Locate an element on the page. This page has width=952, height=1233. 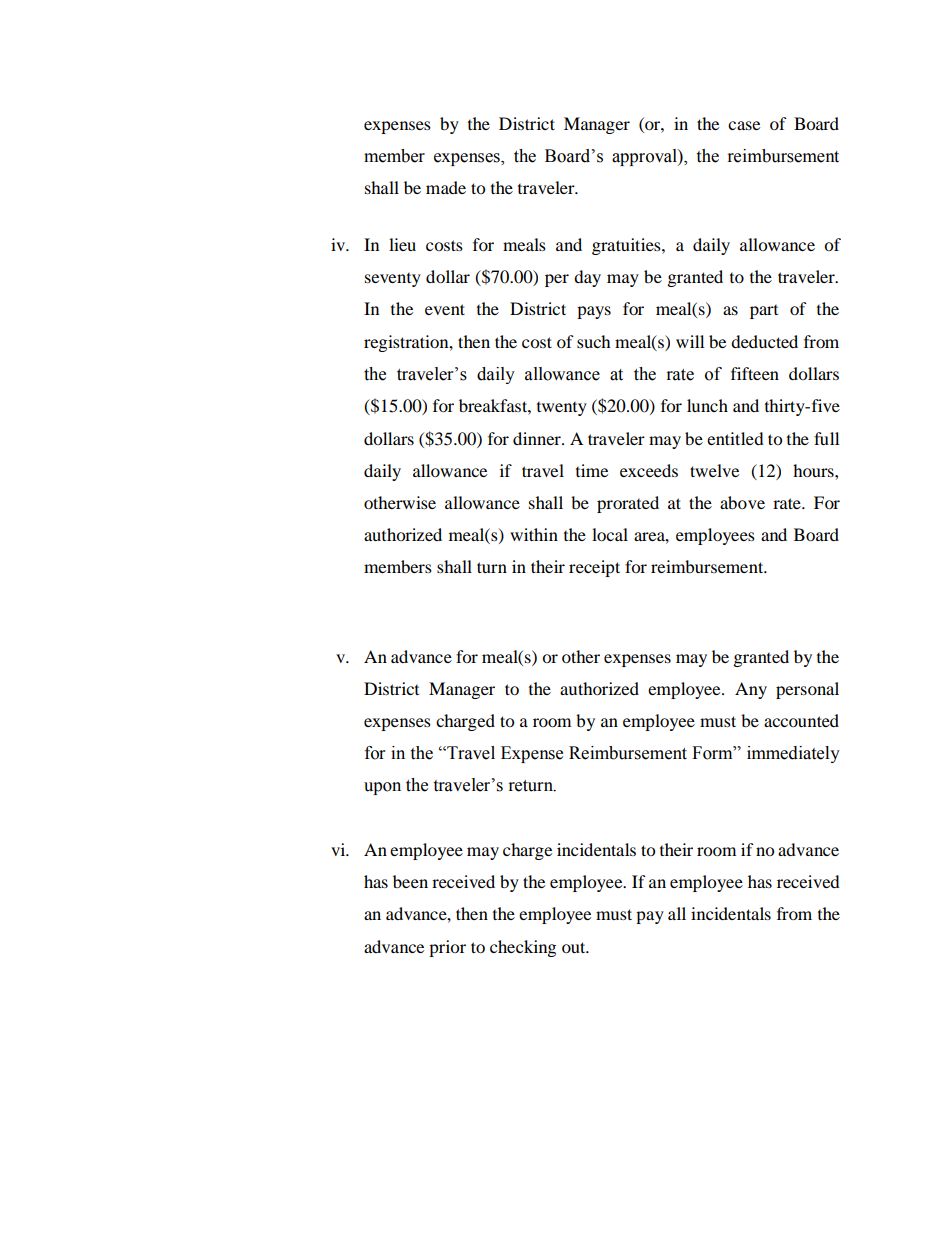
receipt is located at coordinates (594, 568).
